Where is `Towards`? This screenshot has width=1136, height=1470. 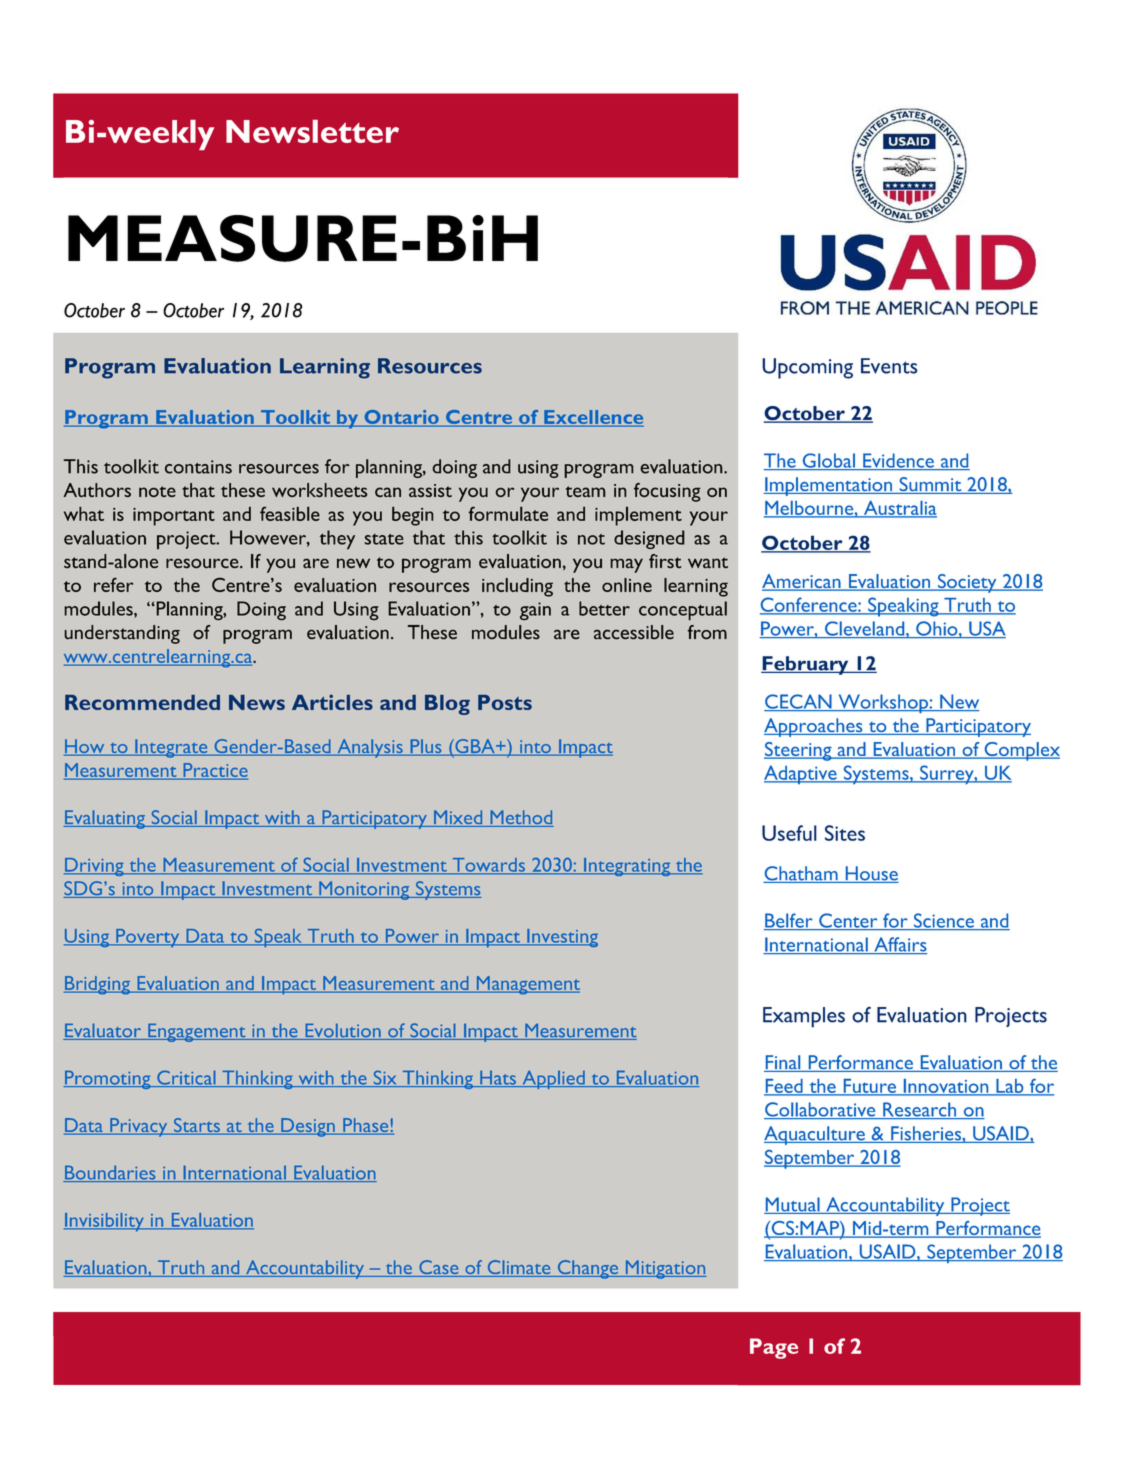
Towards is located at coordinates (488, 866).
